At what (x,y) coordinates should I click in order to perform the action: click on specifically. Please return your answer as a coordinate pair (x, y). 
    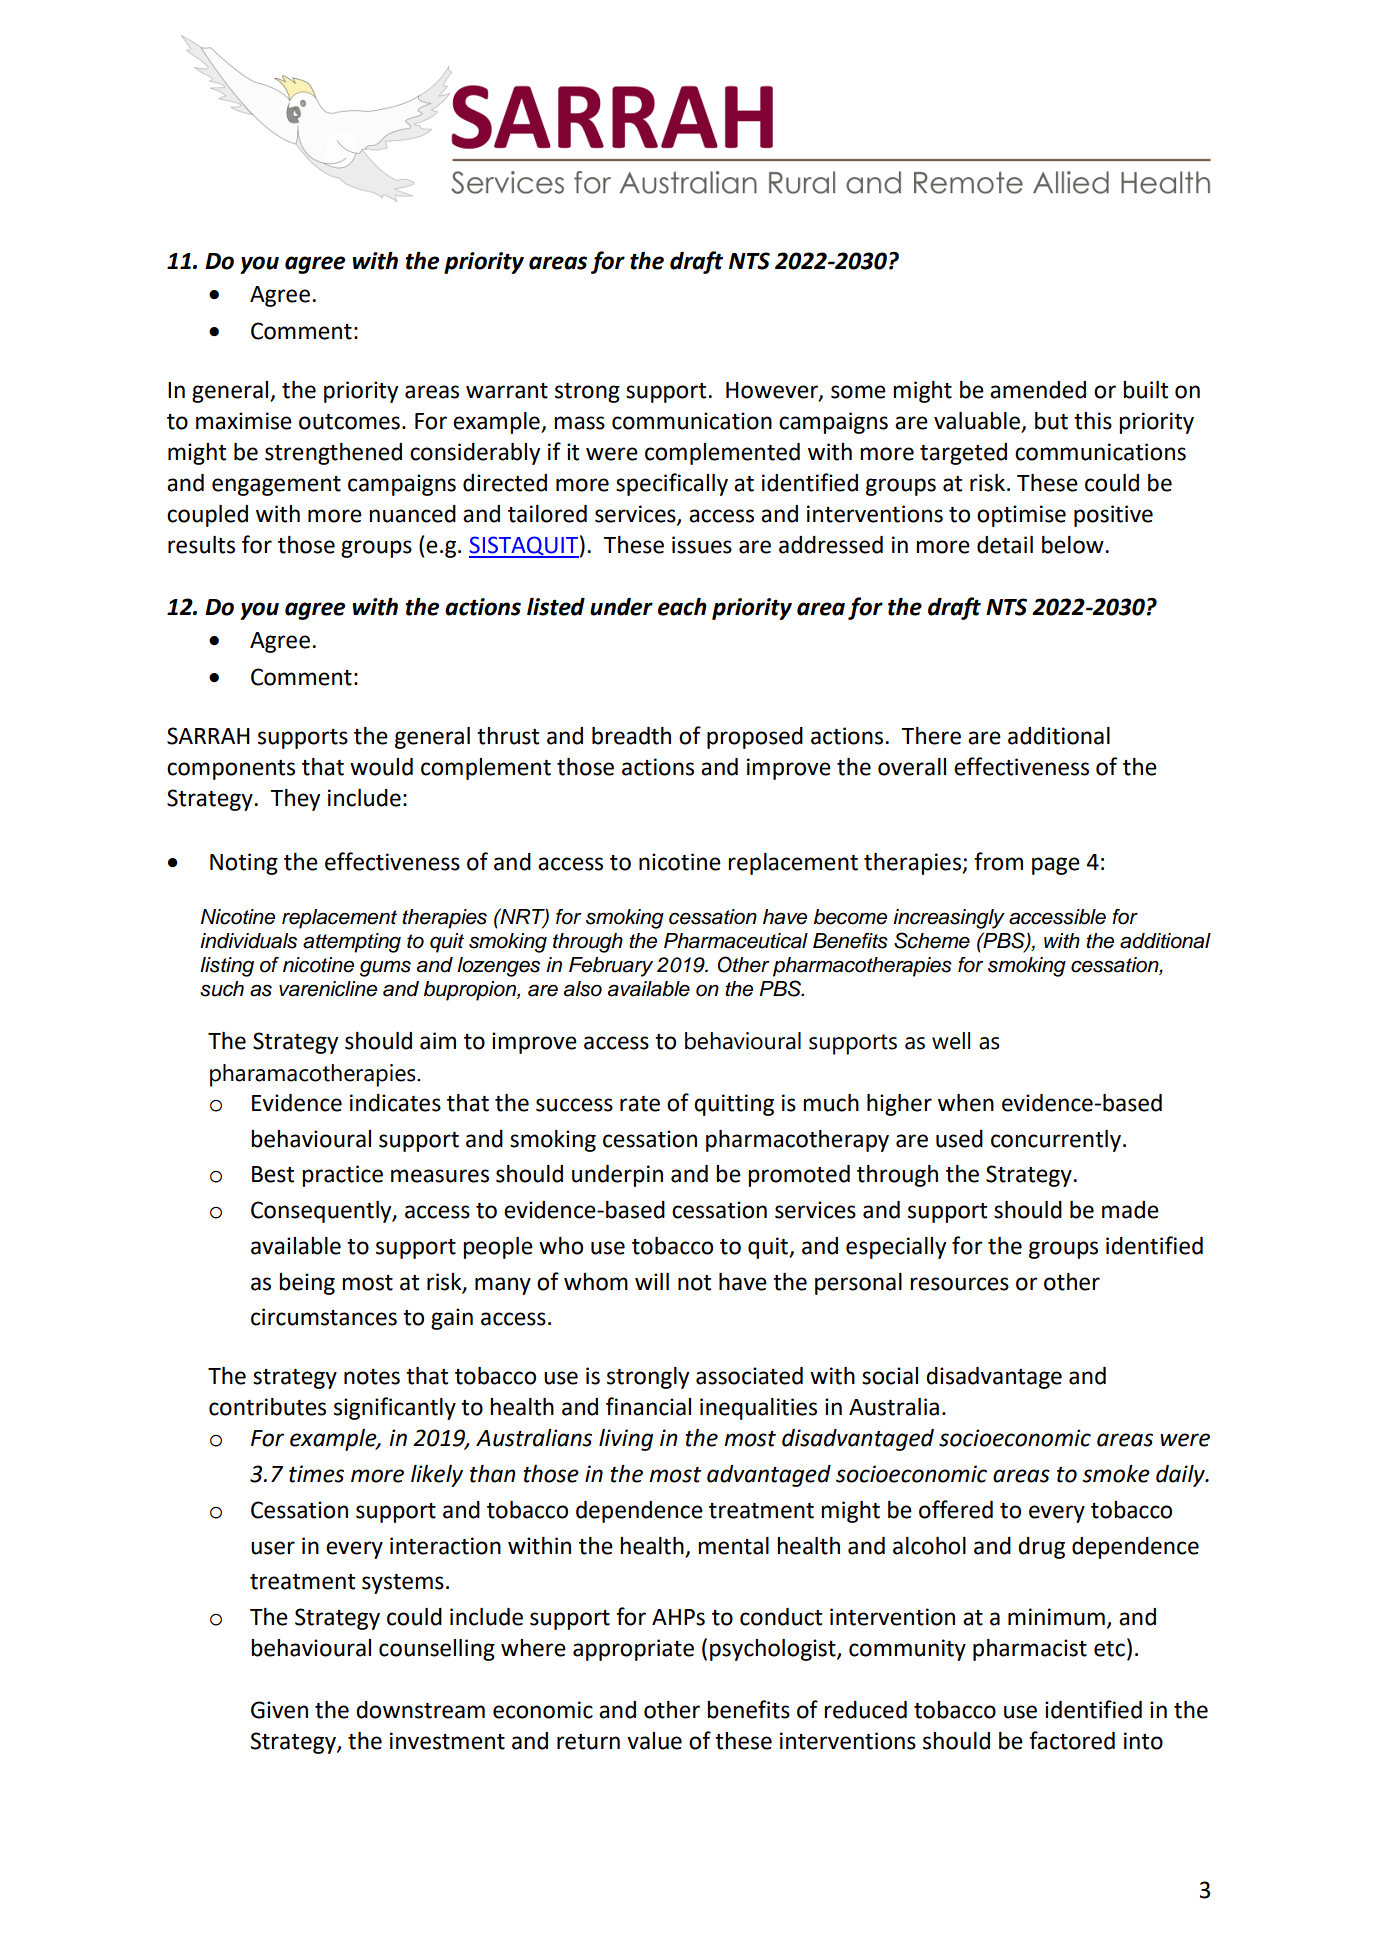
    Looking at the image, I should click on (672, 484).
